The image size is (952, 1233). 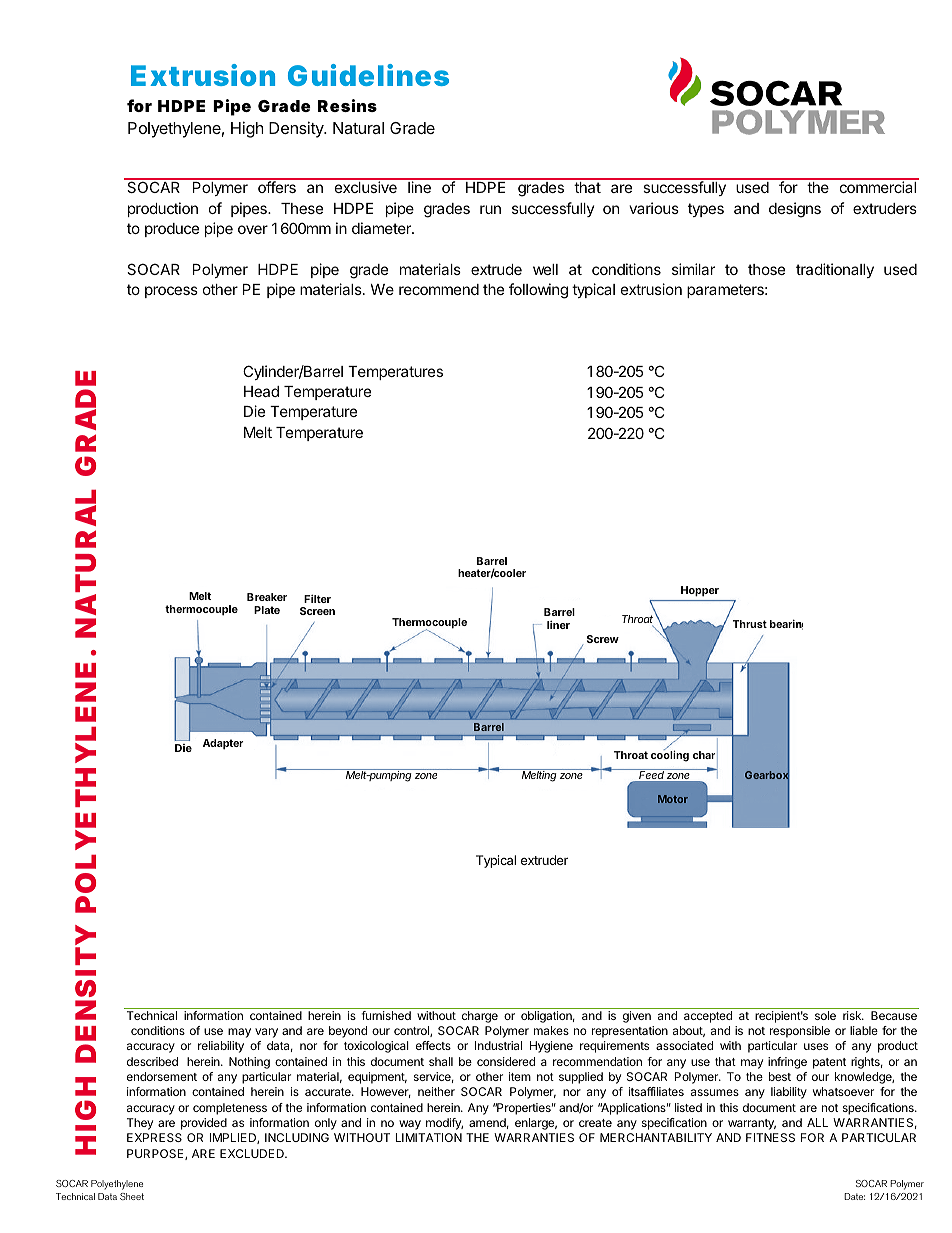 I want to click on makes, so click(x=551, y=1030).
